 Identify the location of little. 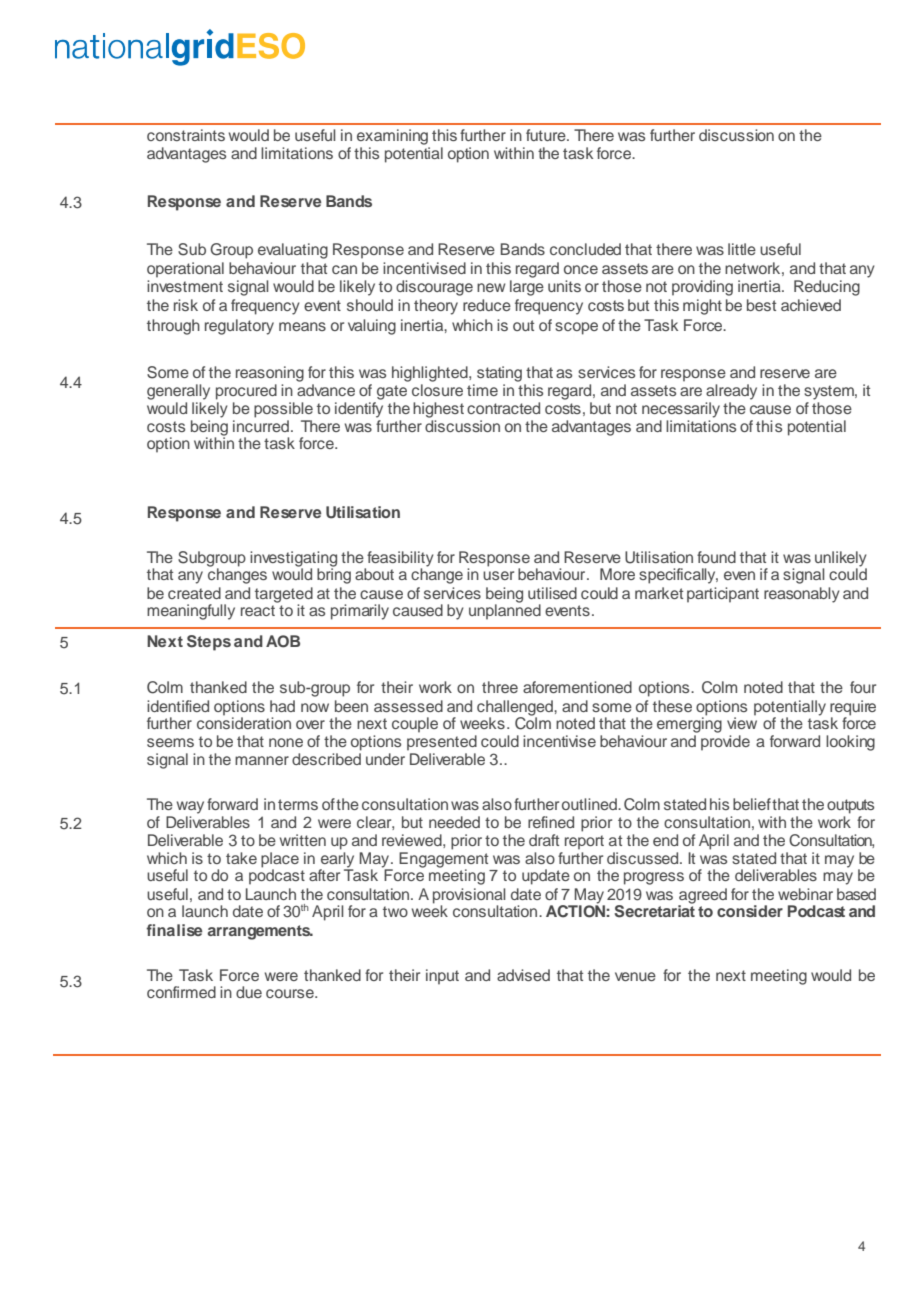
(742, 249).
